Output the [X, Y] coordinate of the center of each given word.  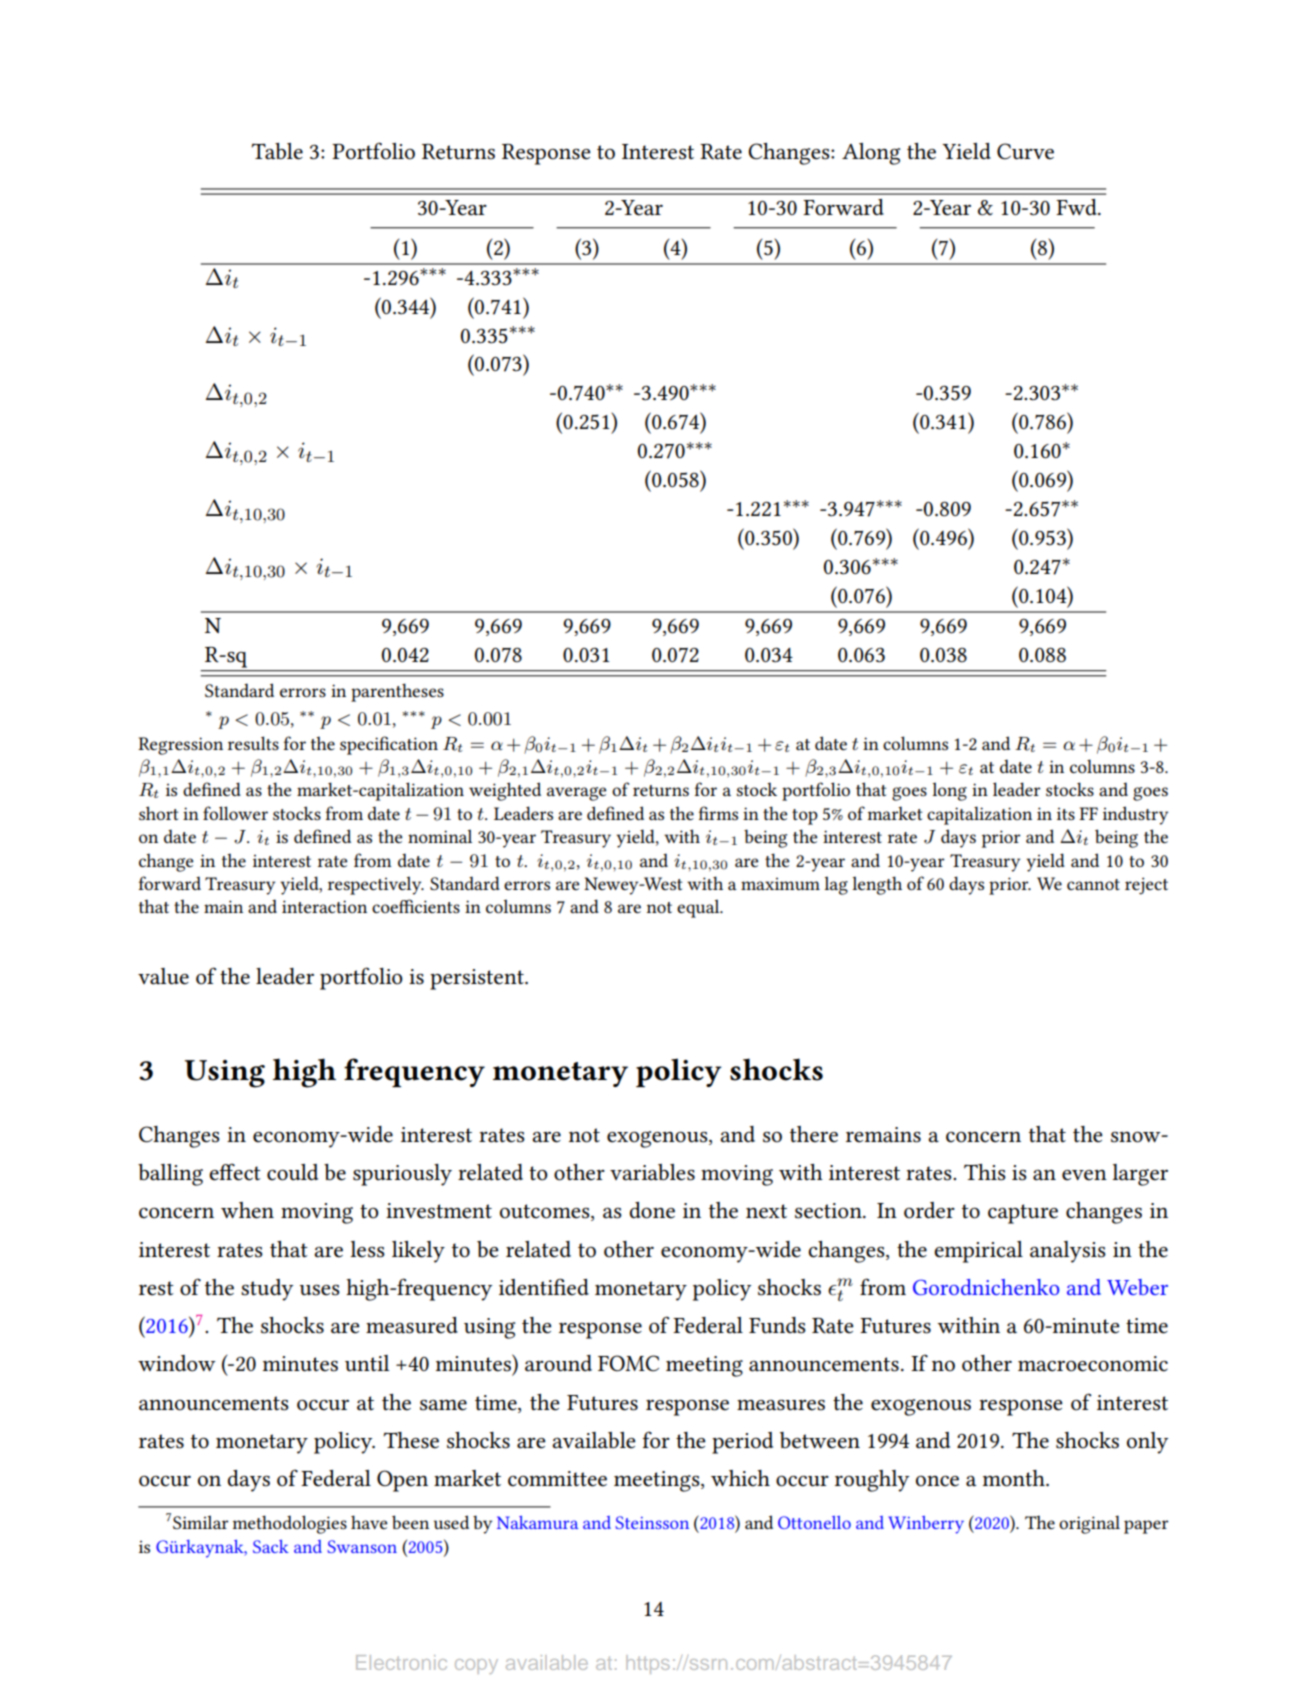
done [652, 1210]
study [267, 1290]
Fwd [1077, 207]
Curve [1025, 151]
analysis [1068, 1252]
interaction [324, 906]
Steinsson [652, 1522]
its [1066, 814]
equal [699, 908]
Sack [271, 1546]
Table [277, 151]
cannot [1093, 884]
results [253, 743]
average [576, 794]
